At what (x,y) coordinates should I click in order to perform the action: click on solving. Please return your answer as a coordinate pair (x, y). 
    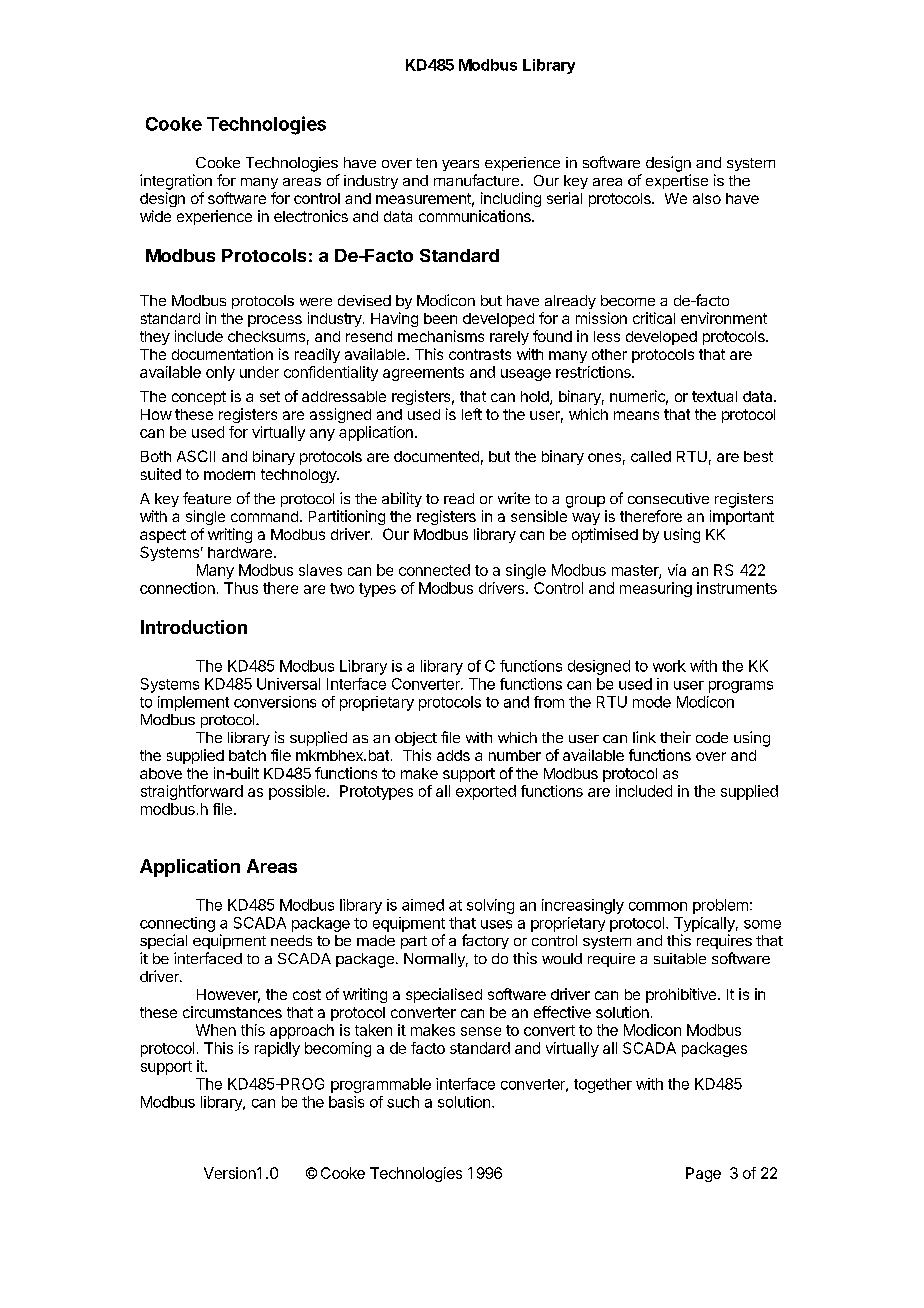
    Looking at the image, I should click on (490, 906).
